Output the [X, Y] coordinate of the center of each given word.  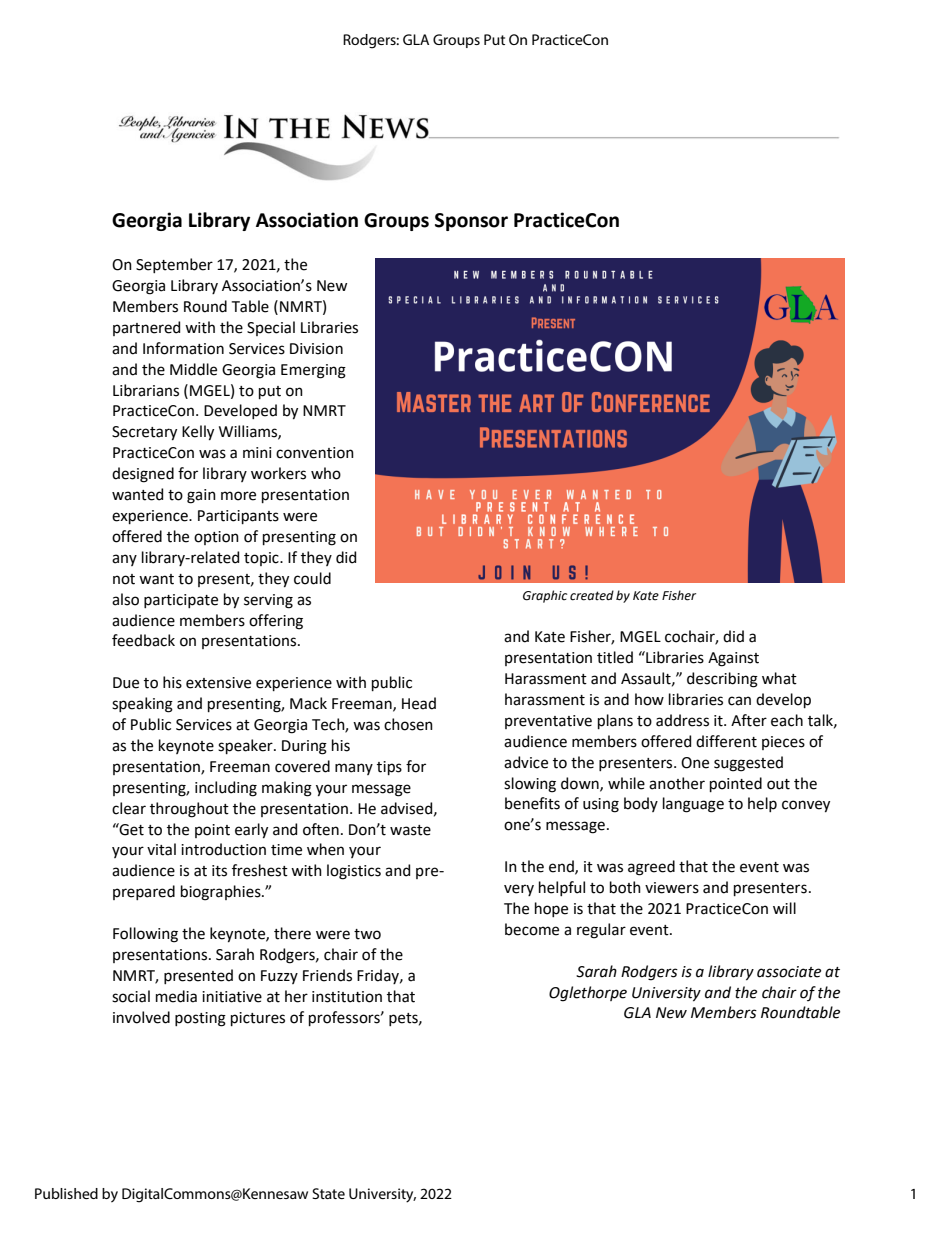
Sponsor [471, 222]
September [174, 265]
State [328, 1193]
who [326, 473]
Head [419, 703]
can [739, 701]
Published [66, 1193]
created [592, 595]
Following [145, 935]
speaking [142, 705]
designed [143, 475]
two [367, 934]
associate [789, 972]
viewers [672, 888]
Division [316, 349]
